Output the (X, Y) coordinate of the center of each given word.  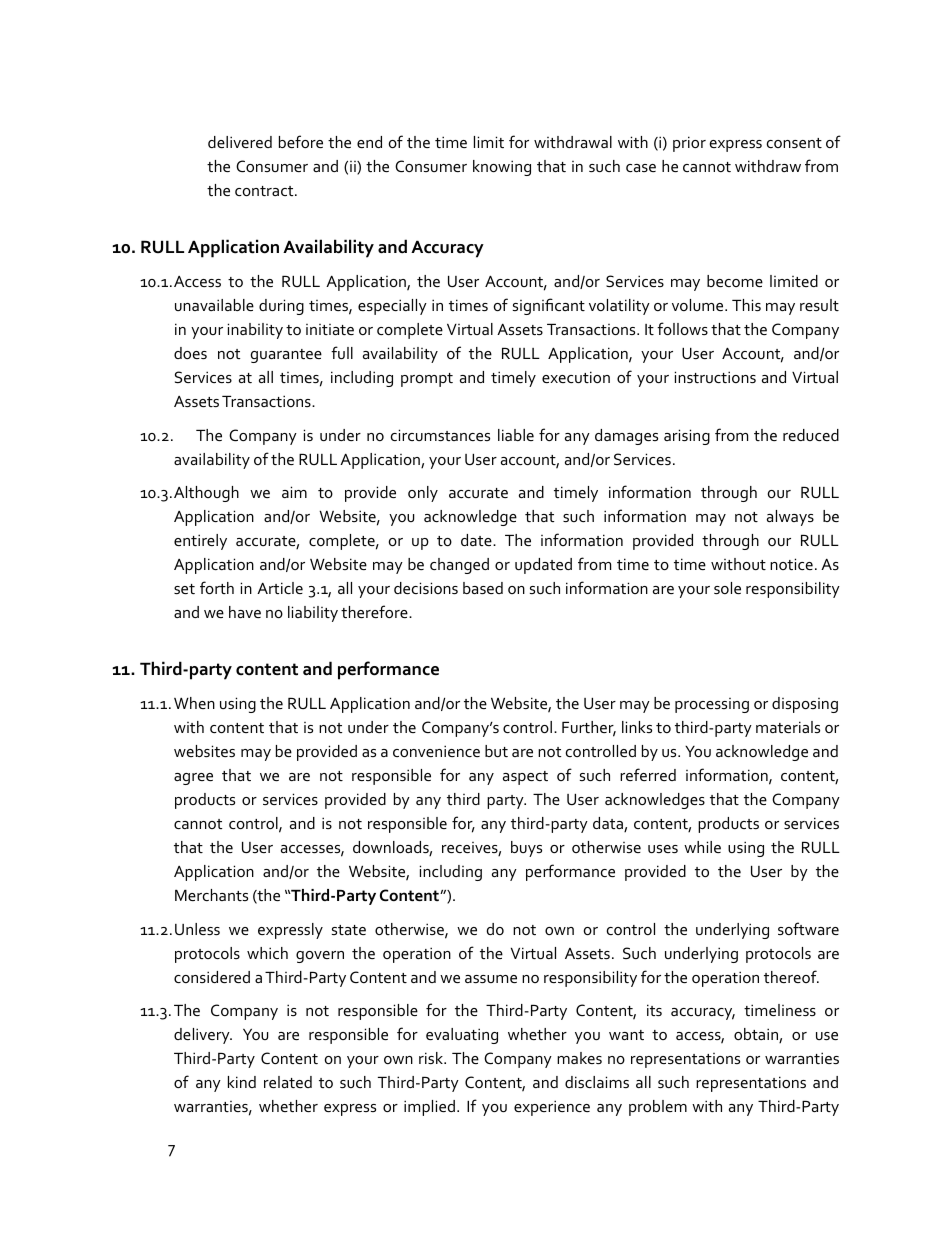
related (288, 1082)
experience (552, 1108)
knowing (502, 168)
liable (516, 435)
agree (193, 779)
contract (265, 191)
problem (658, 1108)
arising (687, 437)
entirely (200, 542)
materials (788, 727)
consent (794, 143)
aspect (525, 778)
